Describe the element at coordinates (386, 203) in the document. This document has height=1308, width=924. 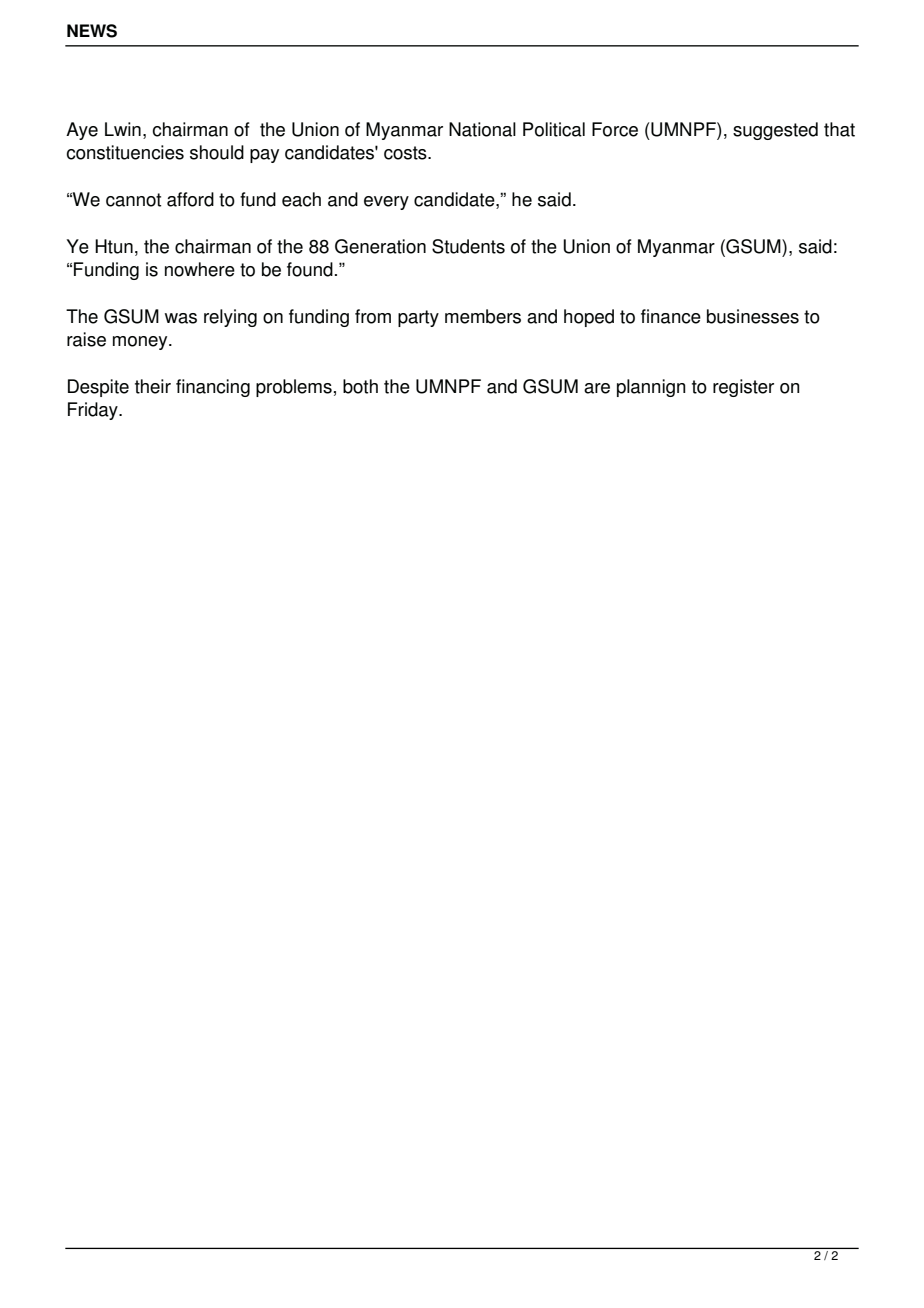
I see `every` at that location.
